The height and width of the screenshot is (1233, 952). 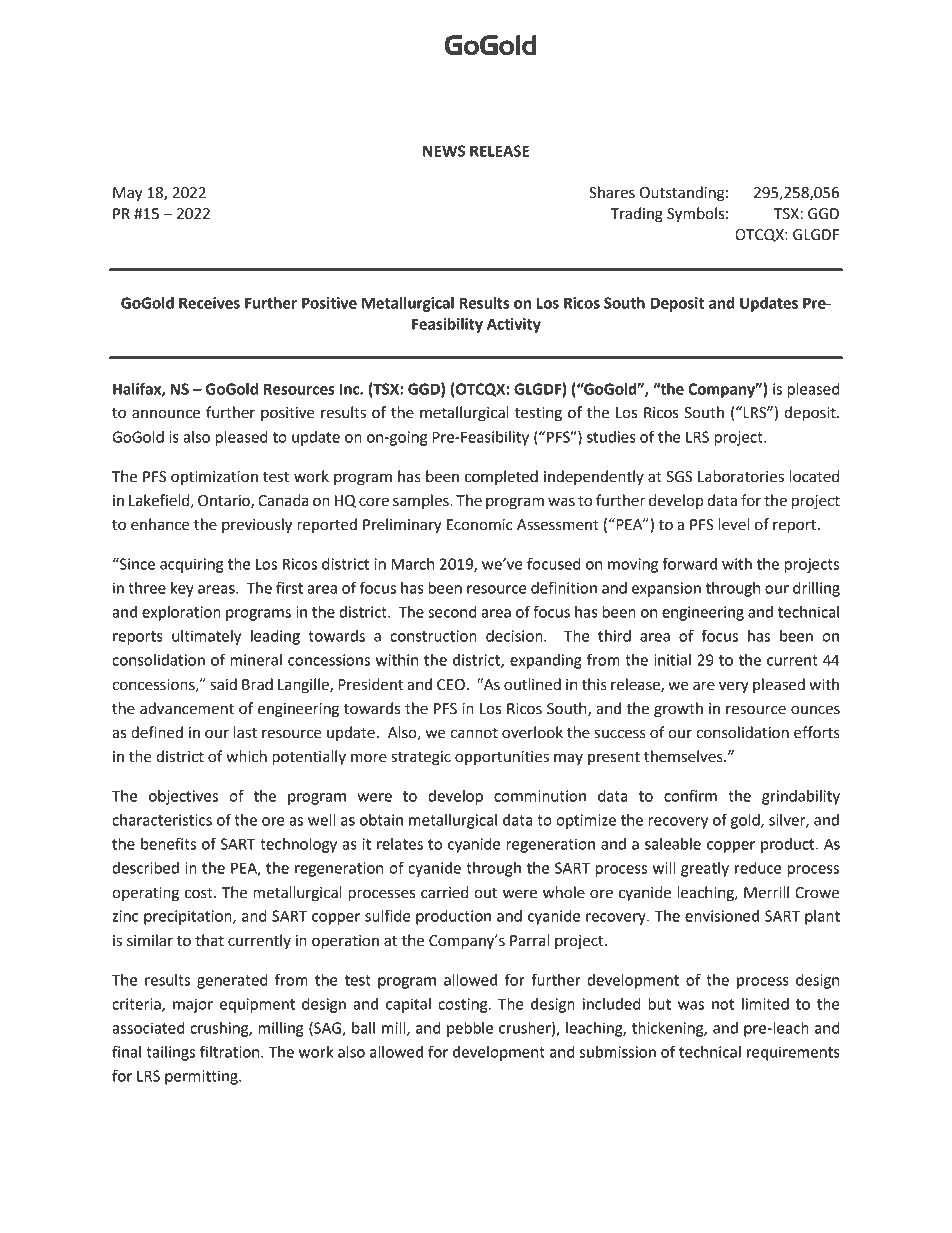 What do you see at coordinates (501, 477) in the screenshot?
I see `completed` at bounding box center [501, 477].
